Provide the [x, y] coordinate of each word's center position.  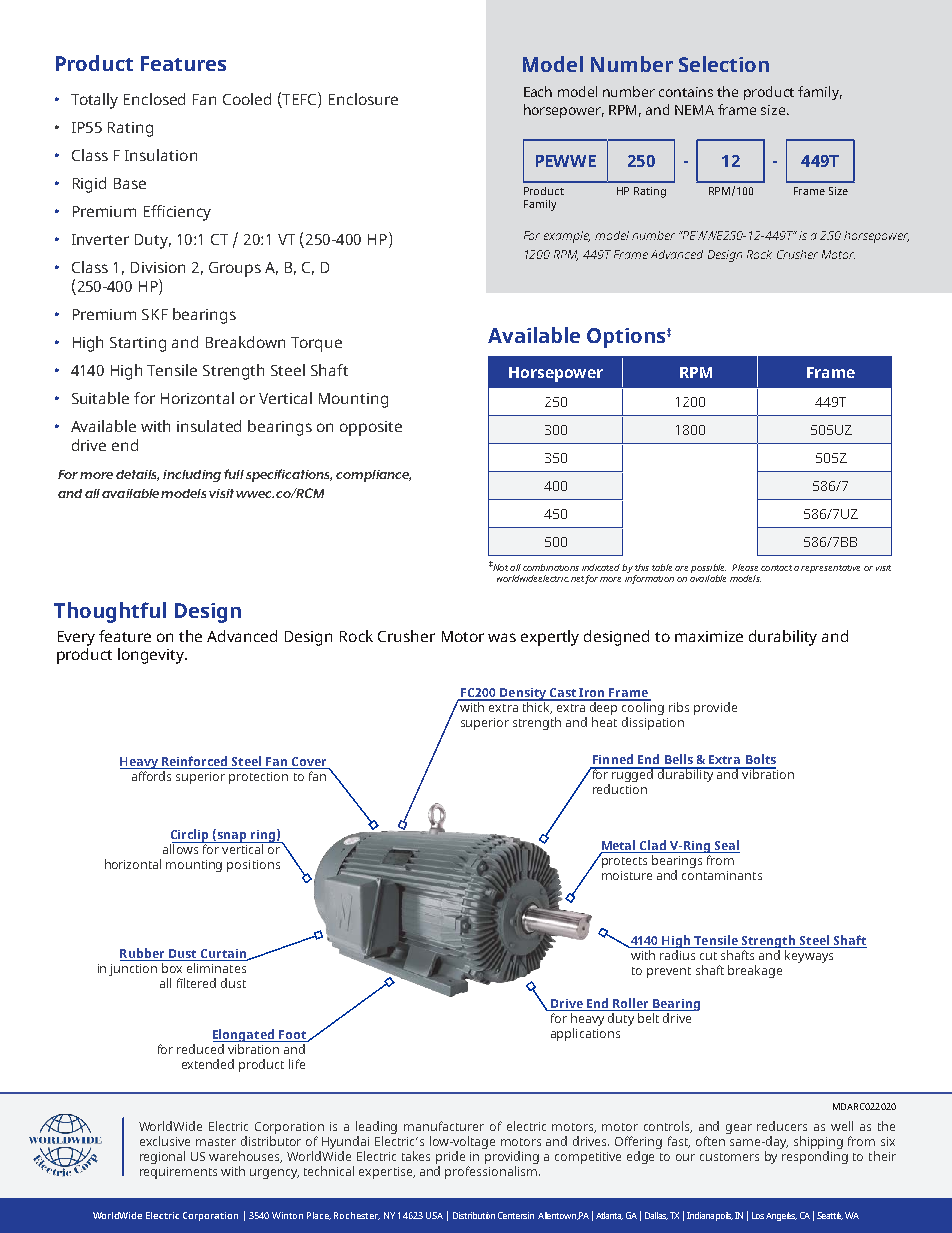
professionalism [491, 1172]
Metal [619, 846]
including [192, 476]
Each [538, 91]
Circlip [191, 836]
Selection [724, 64]
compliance [373, 476]
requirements [178, 1173]
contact [776, 568]
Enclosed [154, 99]
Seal [726, 846]
